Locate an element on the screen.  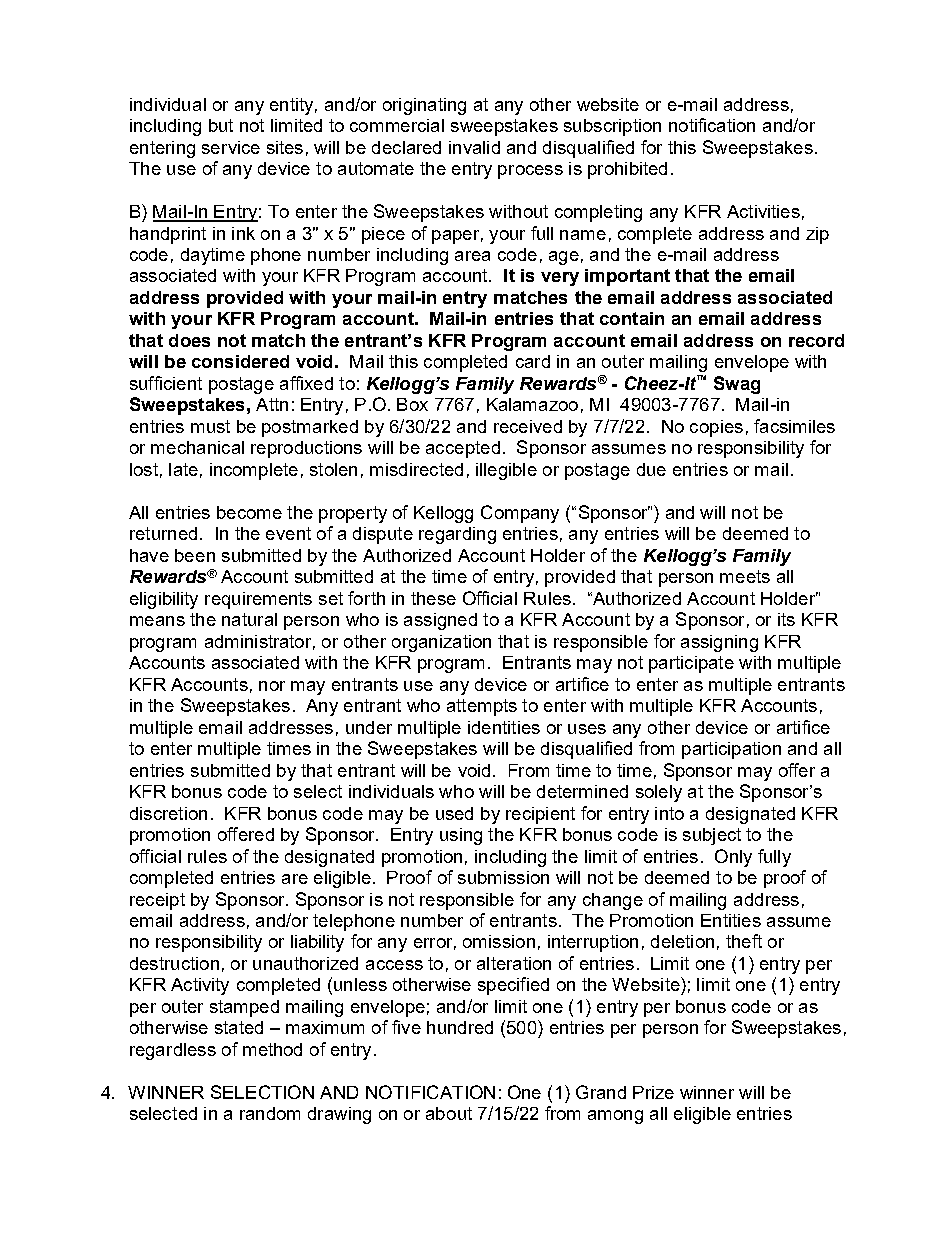
invalid is located at coordinates (474, 147).
